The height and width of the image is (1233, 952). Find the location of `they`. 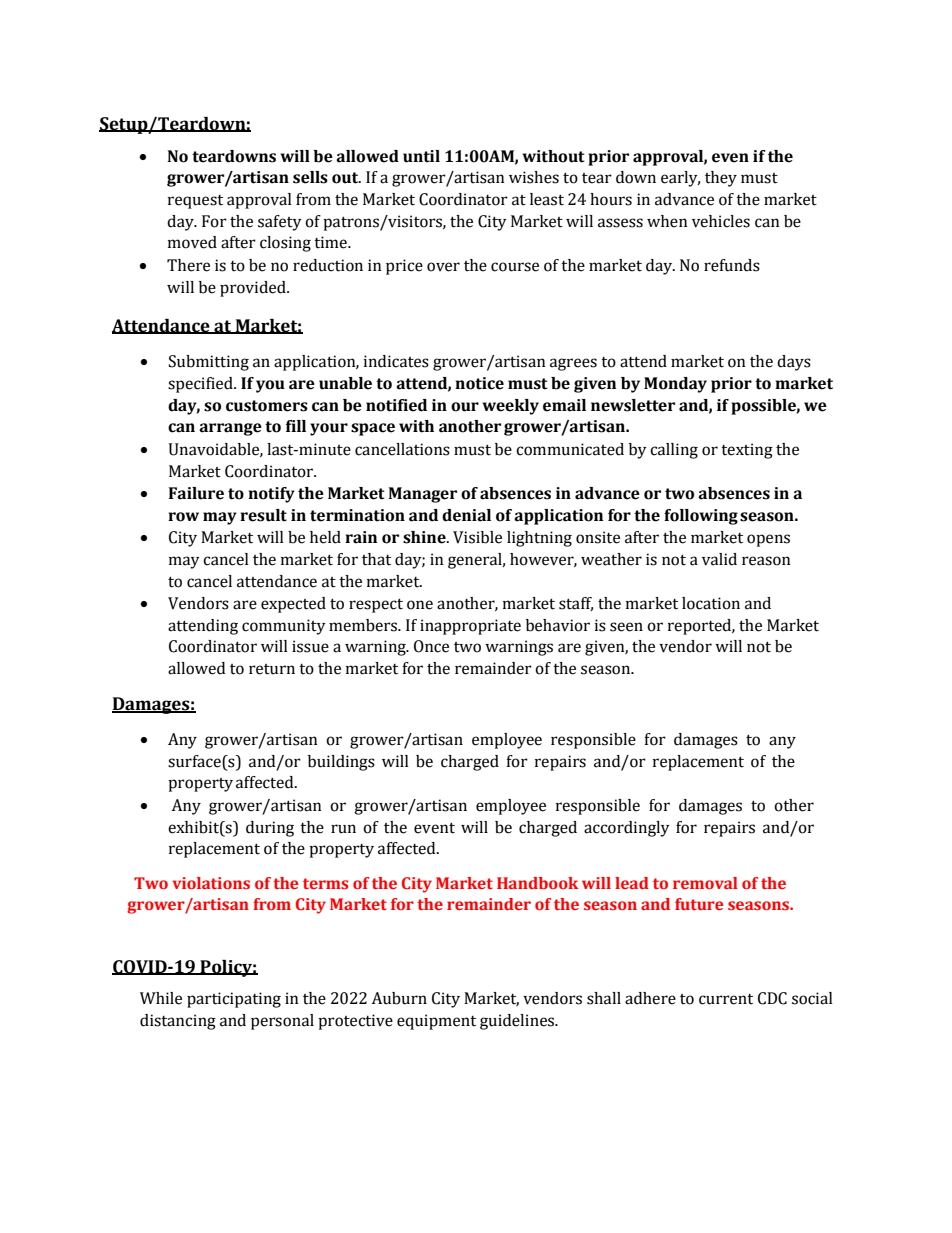

they is located at coordinates (721, 179).
